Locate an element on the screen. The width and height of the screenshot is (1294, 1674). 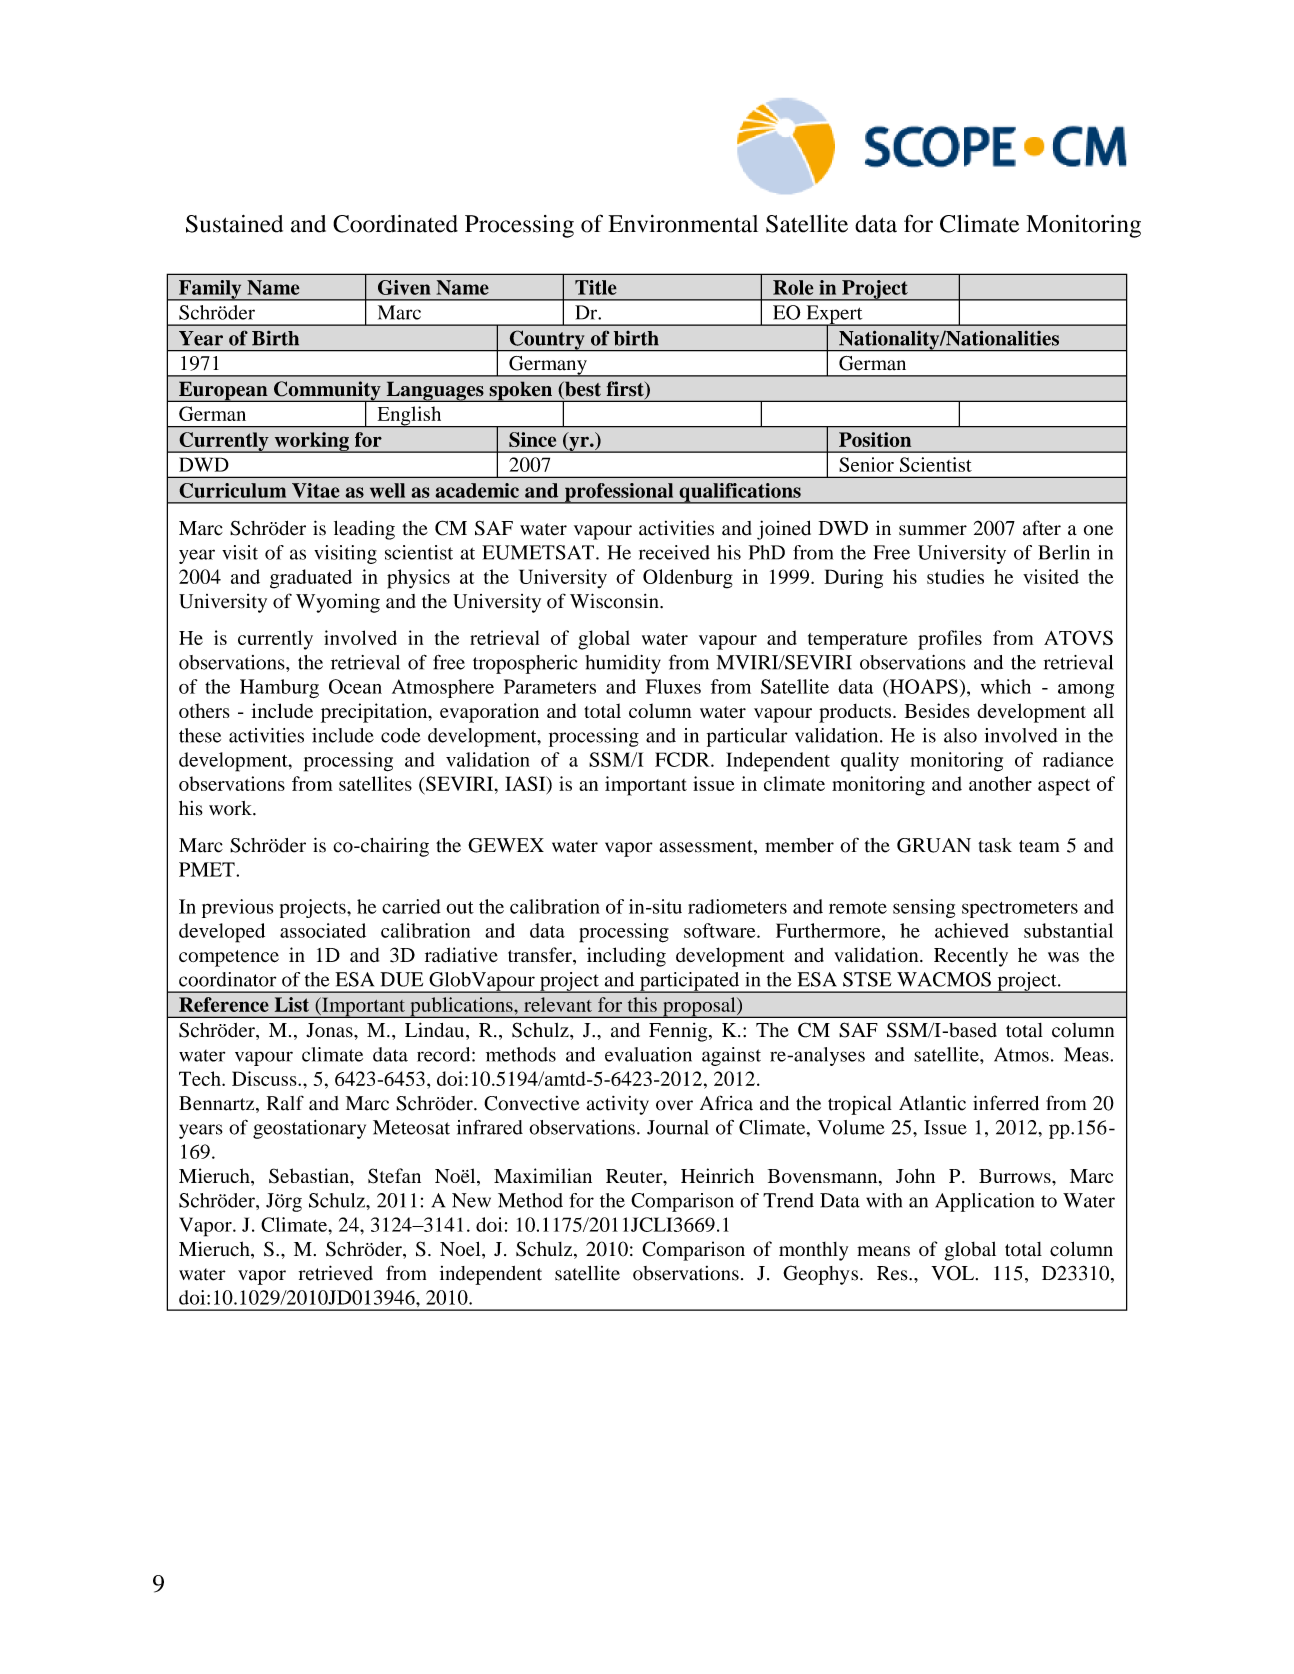
associated is located at coordinates (323, 930).
